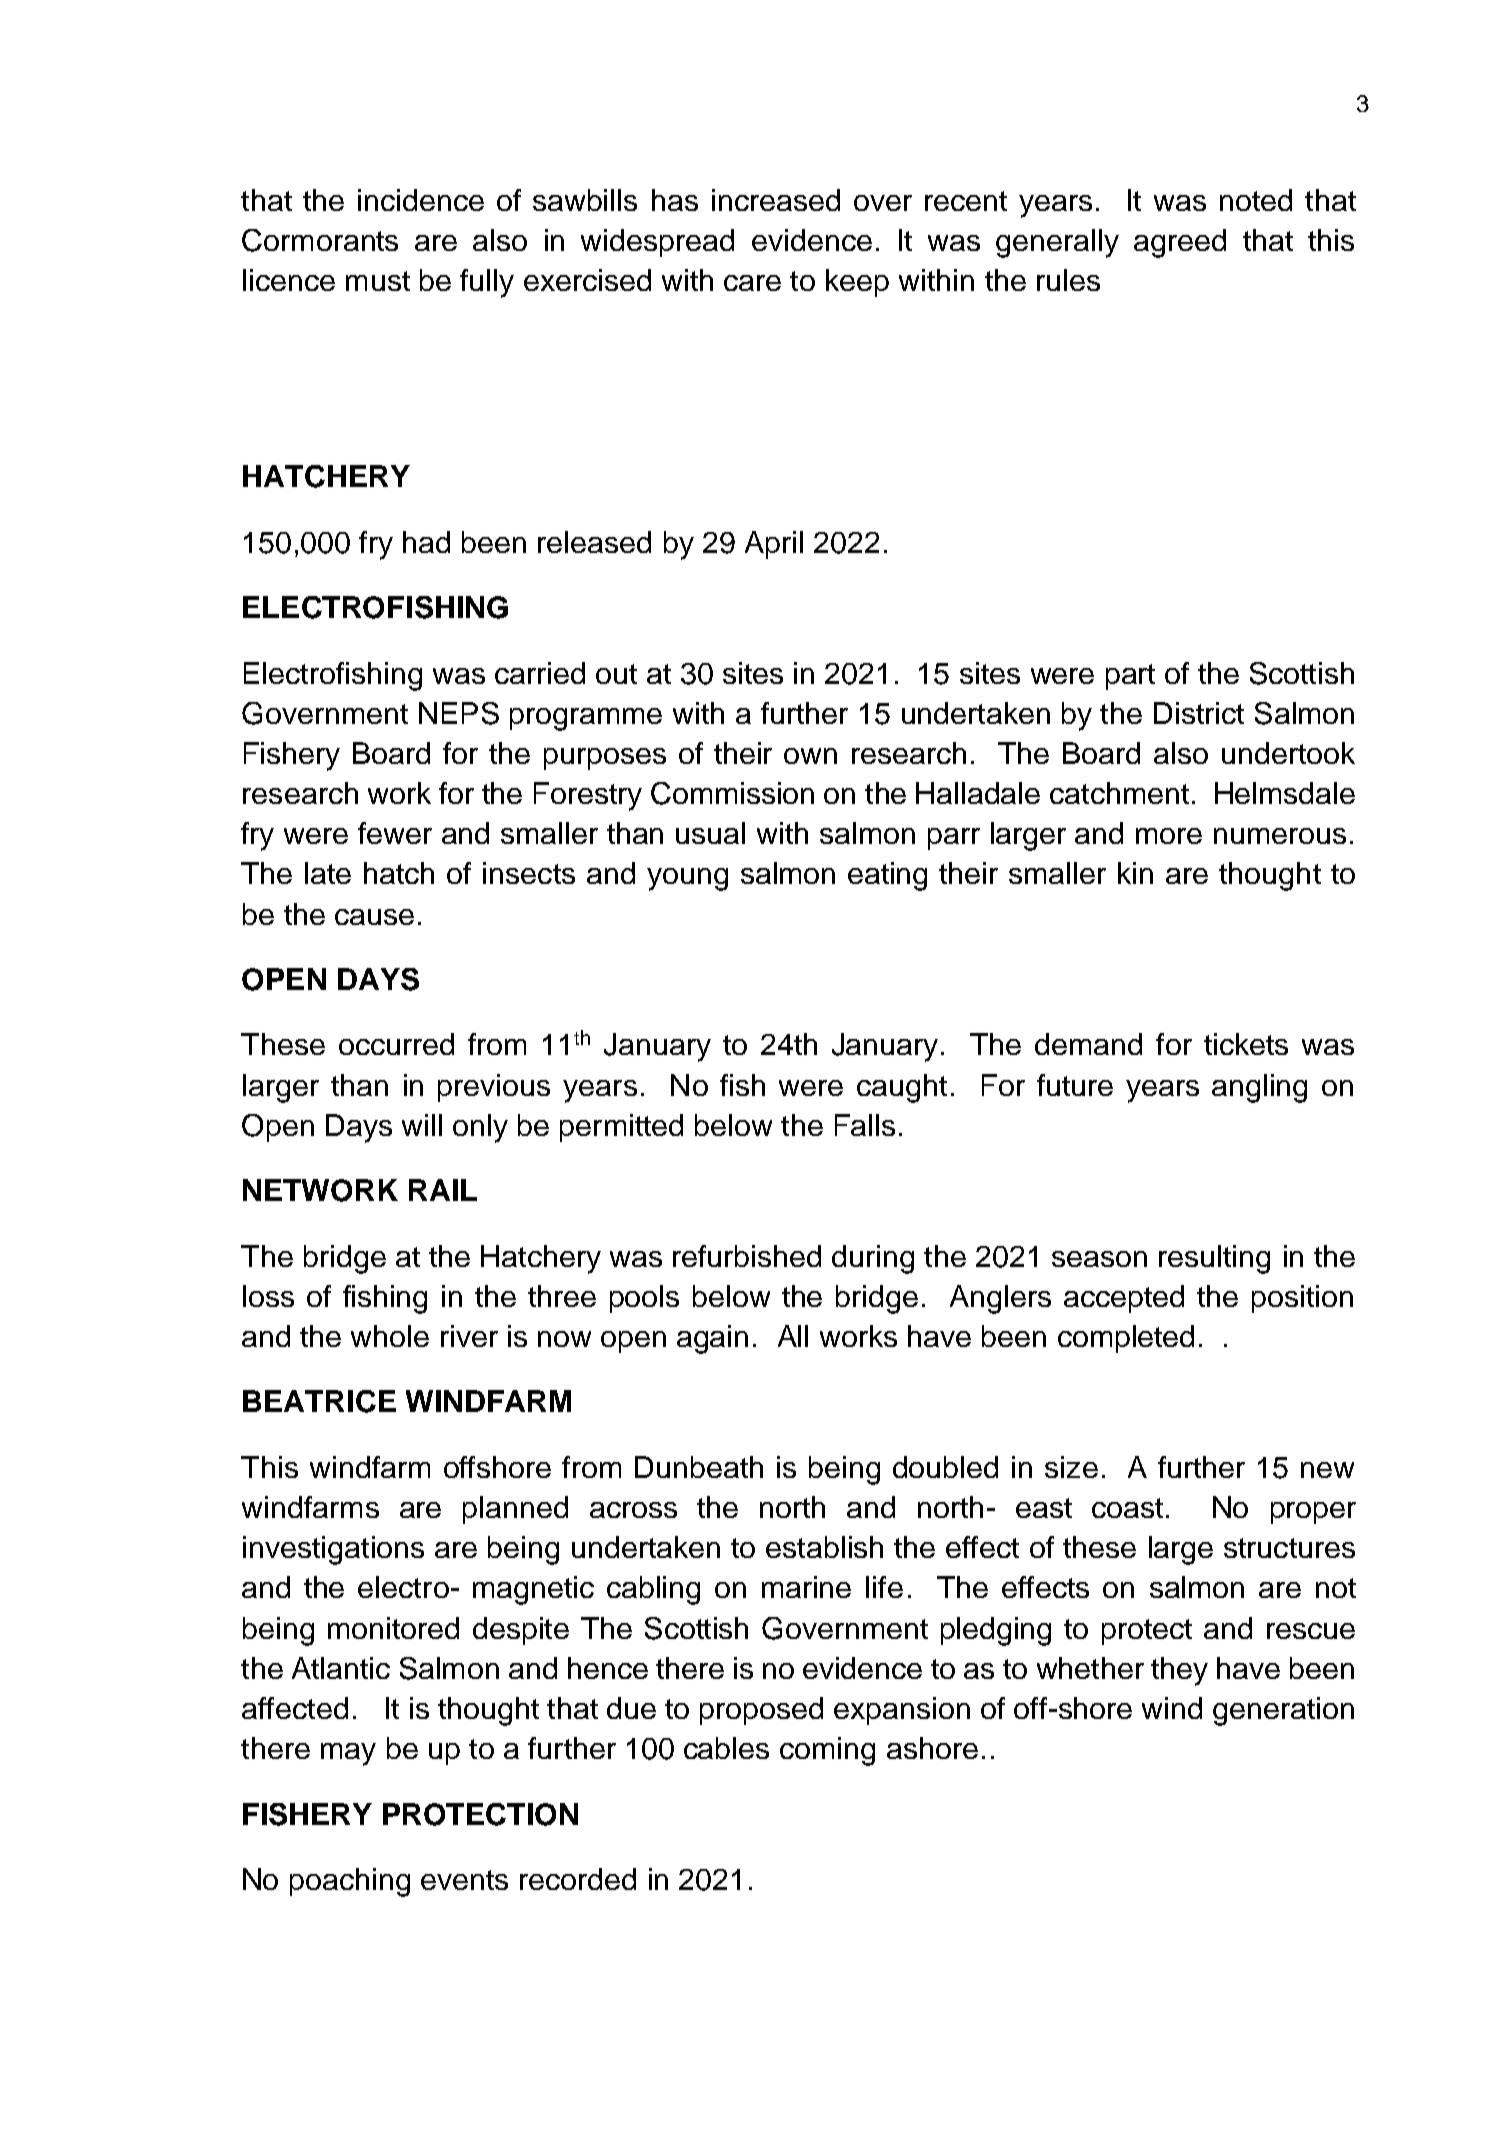 Image resolution: width=1506 pixels, height=2130 pixels. I want to click on poaching, so click(350, 1882).
